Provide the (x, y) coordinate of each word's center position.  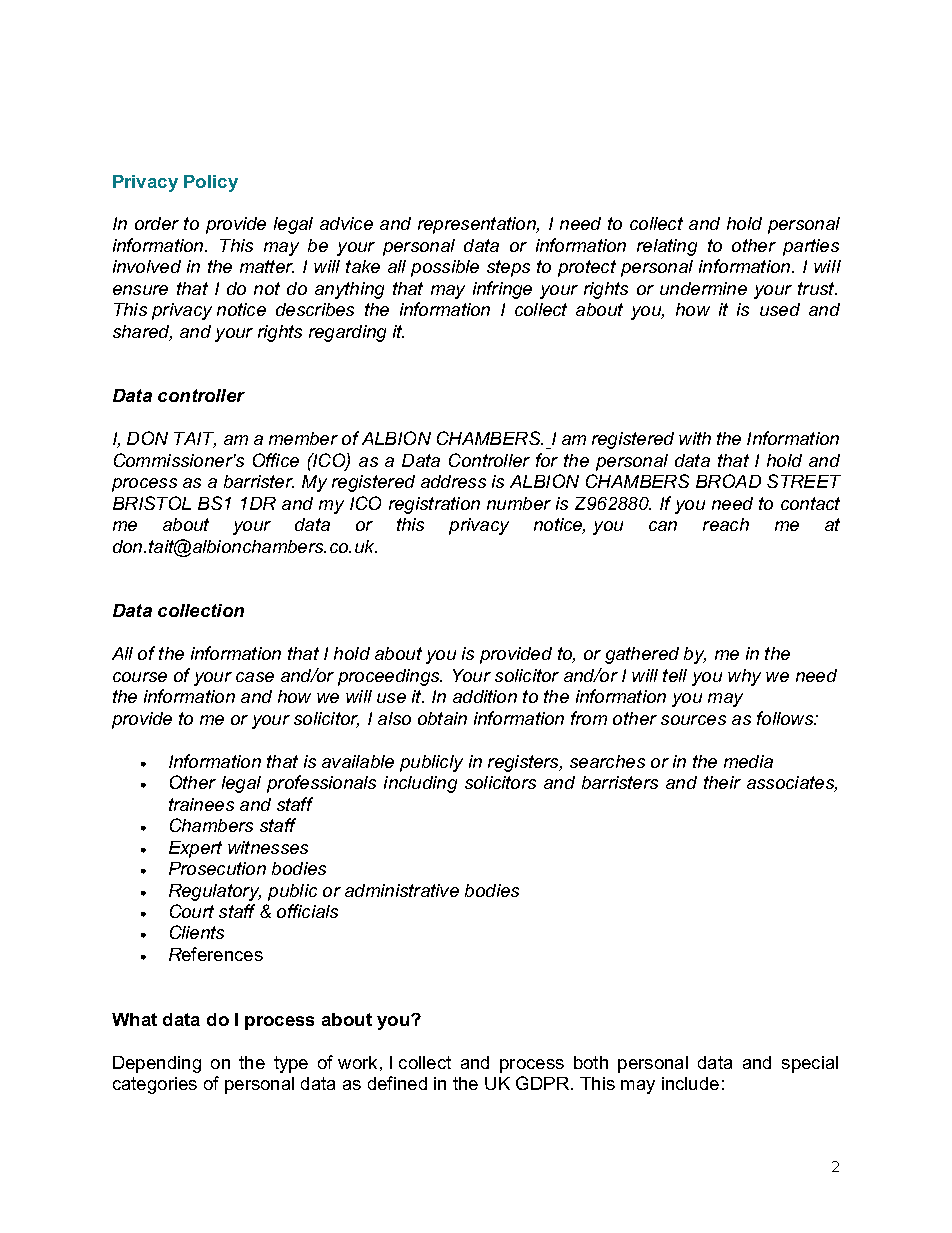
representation (478, 225)
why (744, 677)
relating (667, 247)
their (722, 782)
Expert (195, 849)
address (453, 481)
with (695, 438)
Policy (211, 183)
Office (276, 460)
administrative (402, 890)
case (255, 677)
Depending (157, 1064)
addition (485, 696)
